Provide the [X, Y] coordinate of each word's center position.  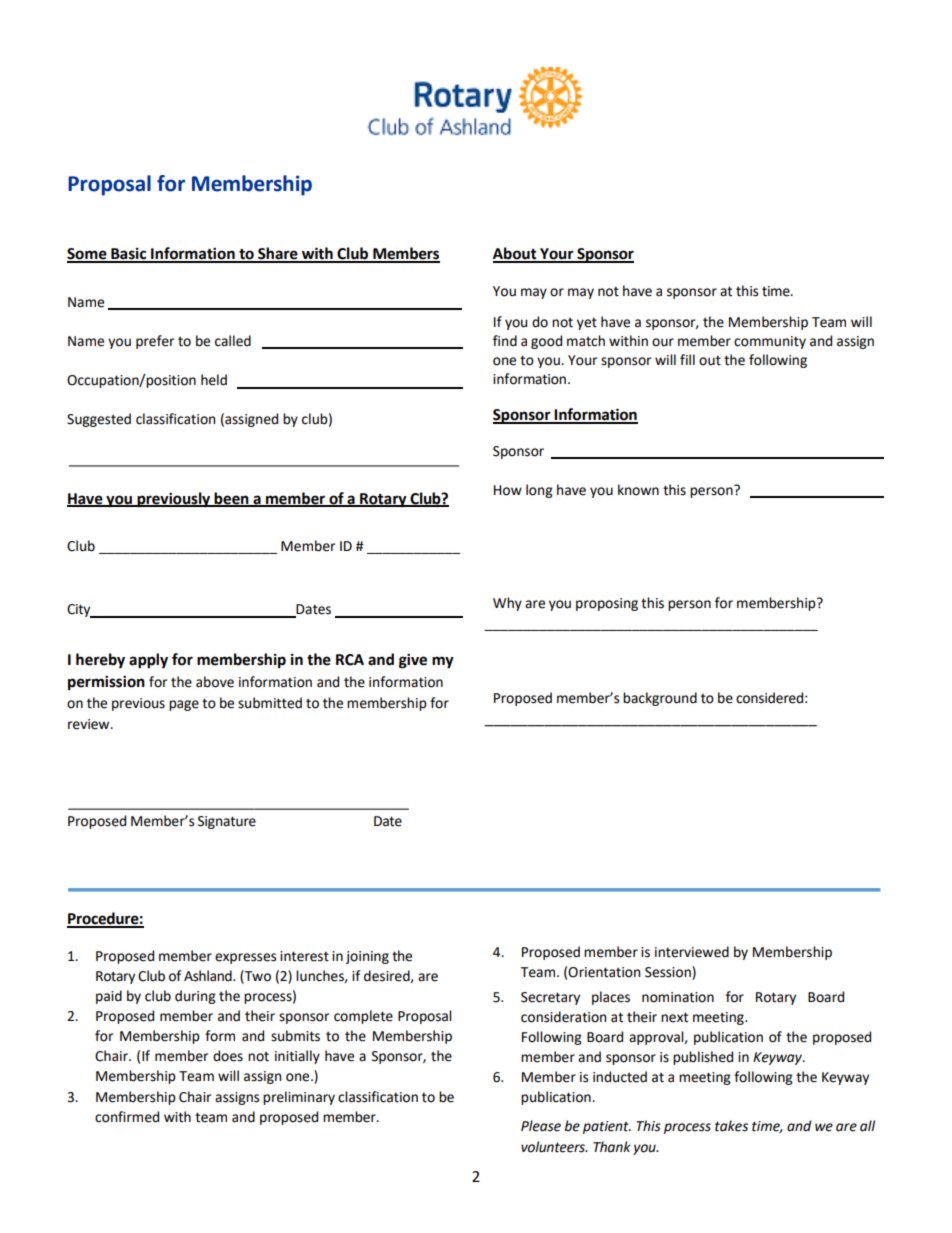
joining [367, 957]
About [516, 254]
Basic [129, 255]
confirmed [127, 1117]
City [80, 611]
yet [587, 323]
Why [507, 604]
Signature [227, 822]
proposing [607, 604]
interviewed [692, 952]
